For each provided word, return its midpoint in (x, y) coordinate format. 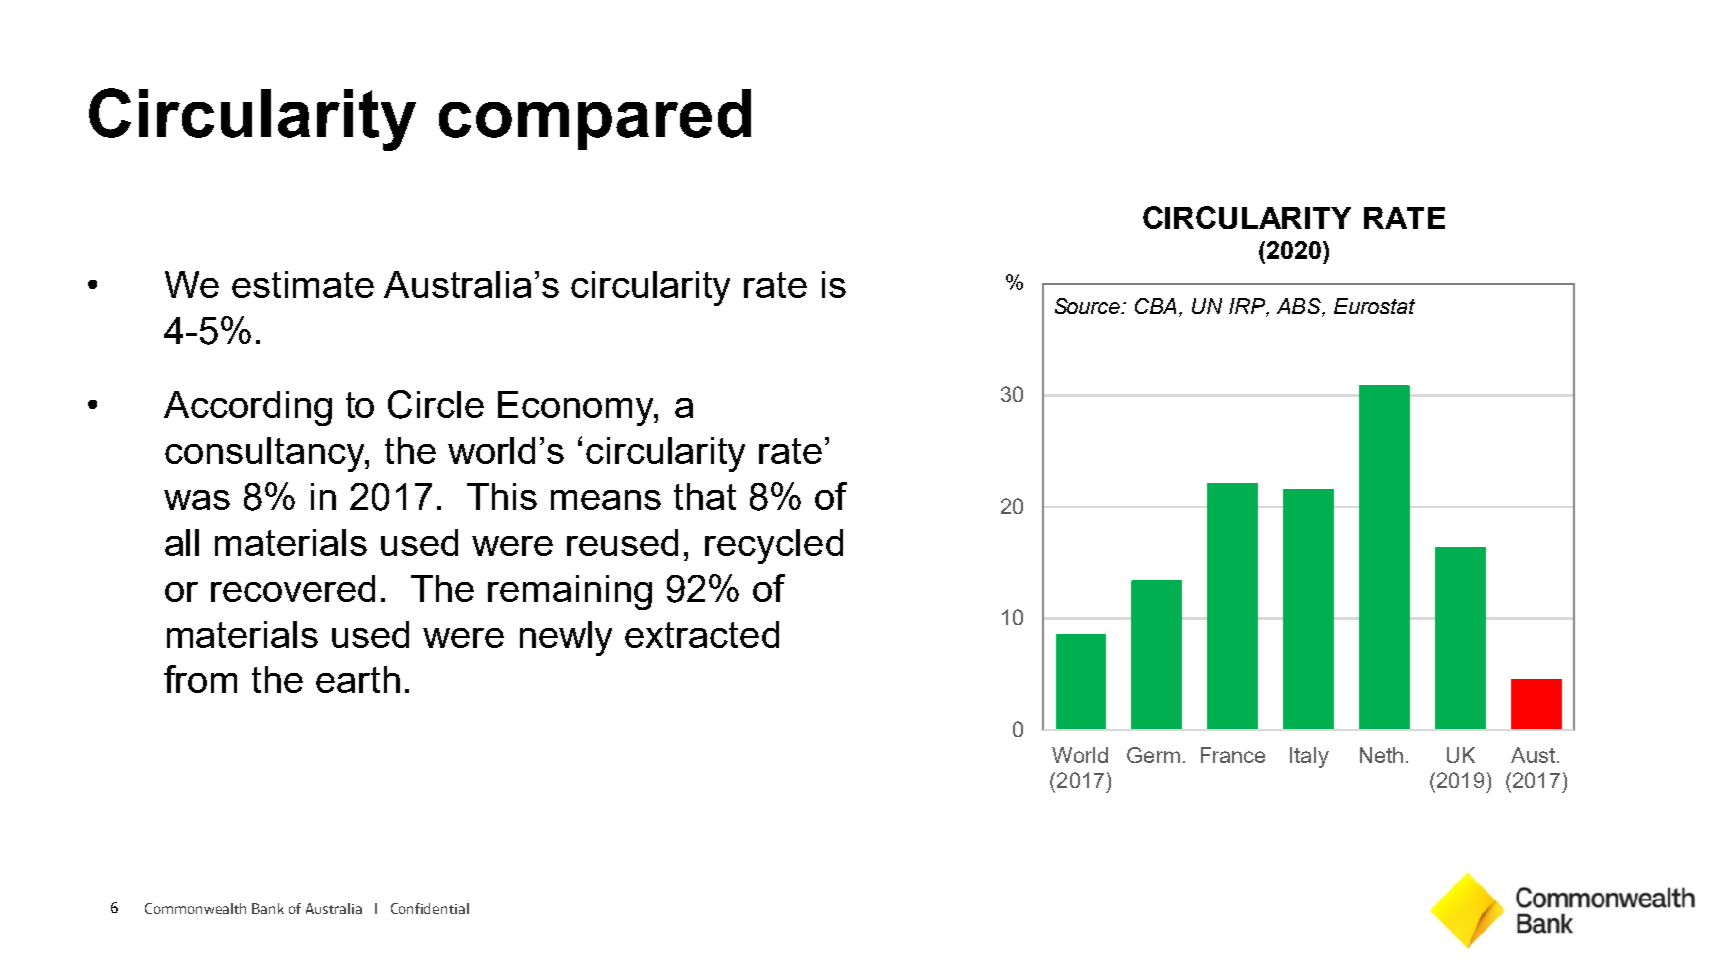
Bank (268, 908)
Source (1089, 306)
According (248, 408)
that (705, 496)
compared (595, 119)
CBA (1157, 306)
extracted (702, 634)
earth (358, 679)
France (1233, 755)
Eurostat (1374, 306)
